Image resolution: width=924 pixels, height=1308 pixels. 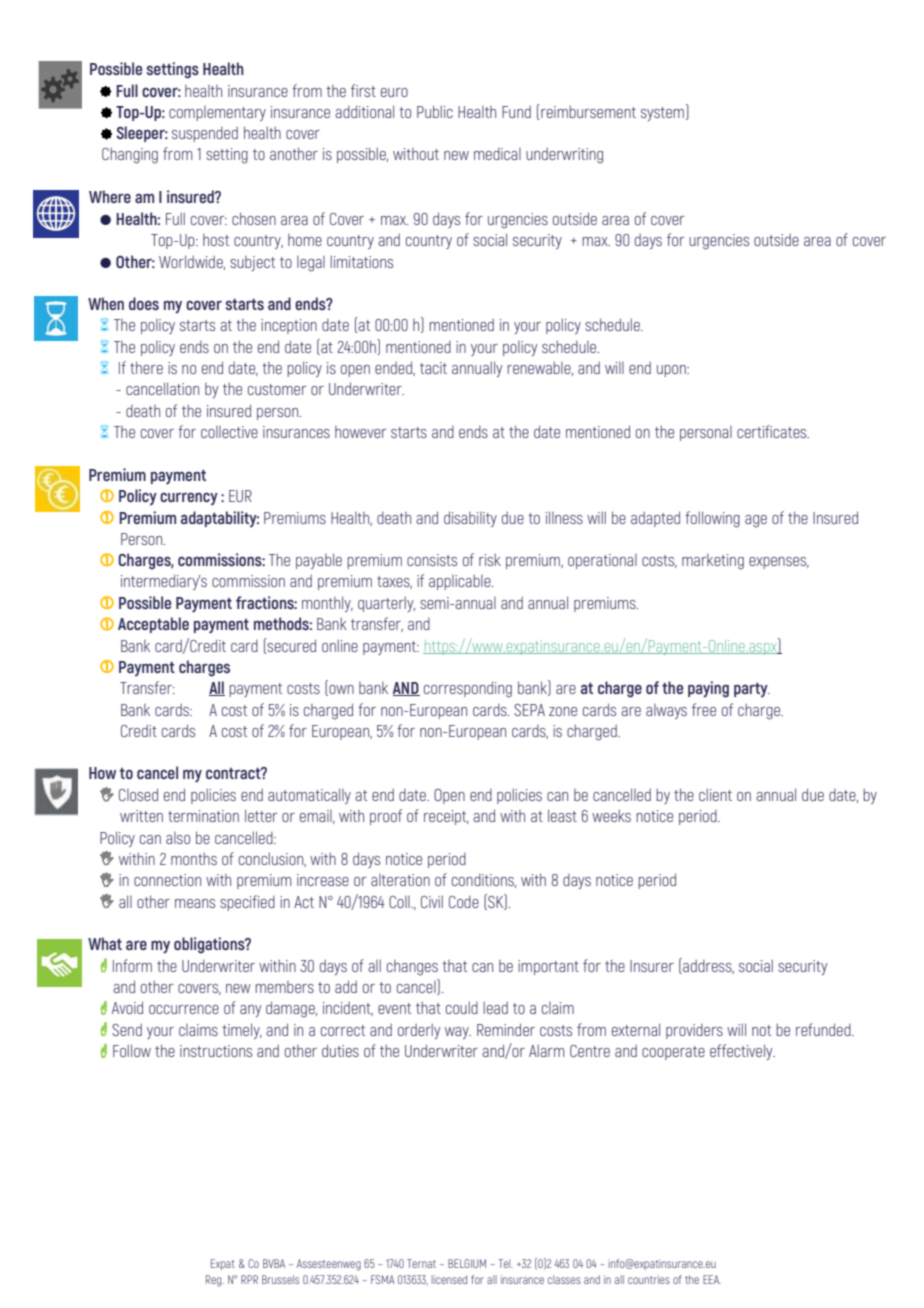 What do you see at coordinates (470, 519) in the document?
I see `disability` at bounding box center [470, 519].
